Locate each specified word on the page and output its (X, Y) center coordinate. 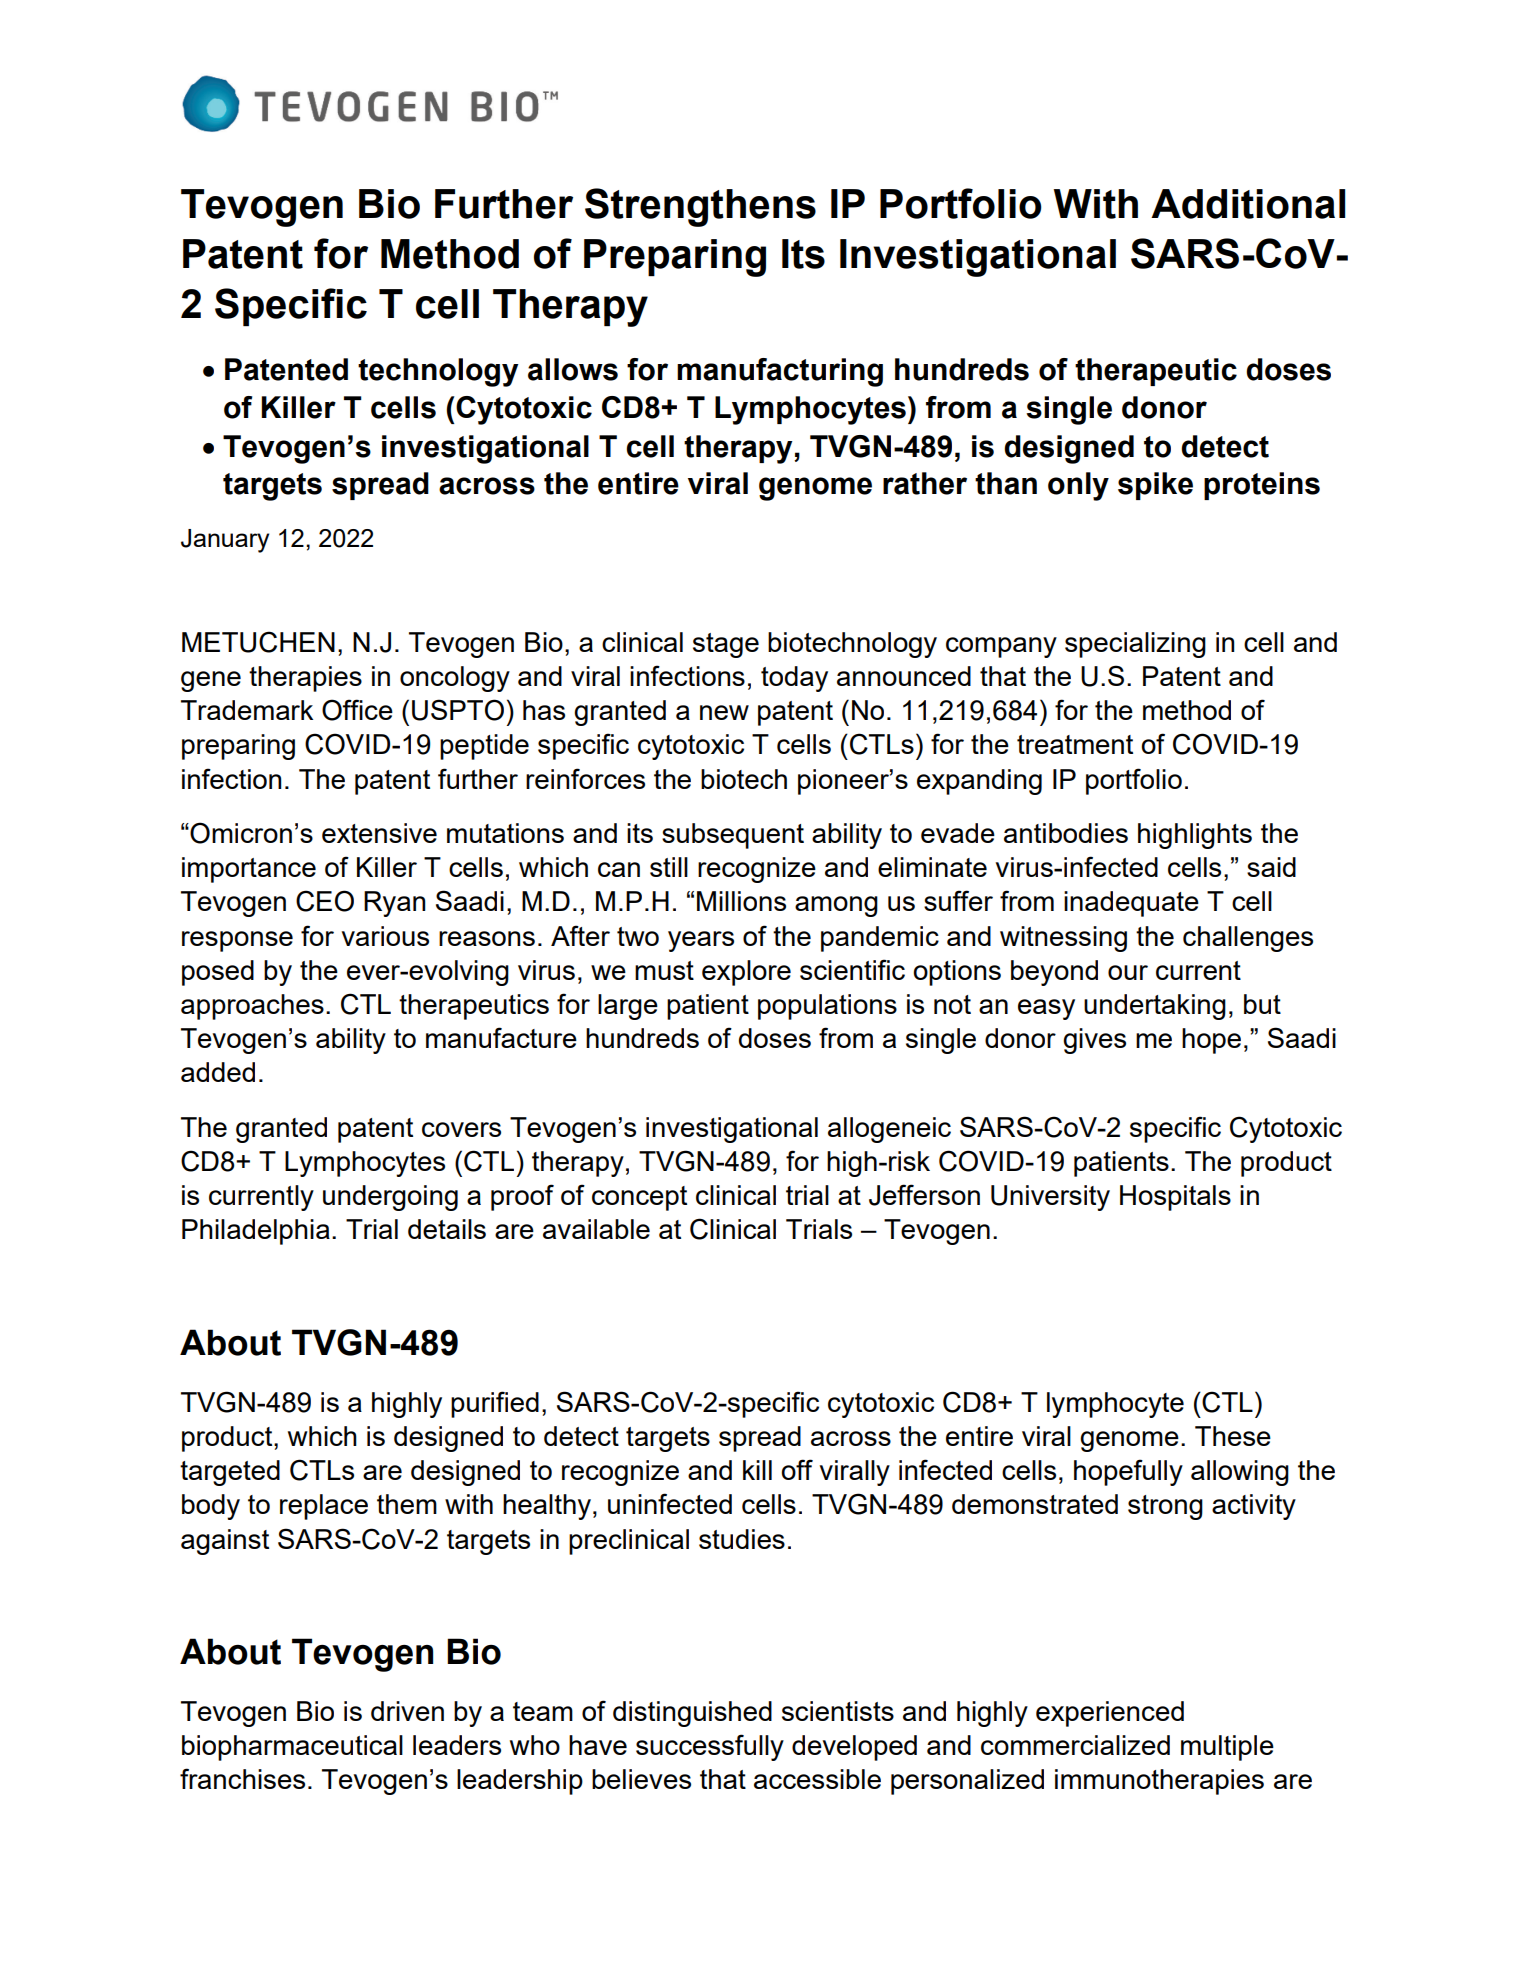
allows (573, 369)
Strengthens (700, 207)
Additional (1248, 204)
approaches (252, 1007)
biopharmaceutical (292, 1748)
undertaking (1155, 1007)
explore (746, 973)
